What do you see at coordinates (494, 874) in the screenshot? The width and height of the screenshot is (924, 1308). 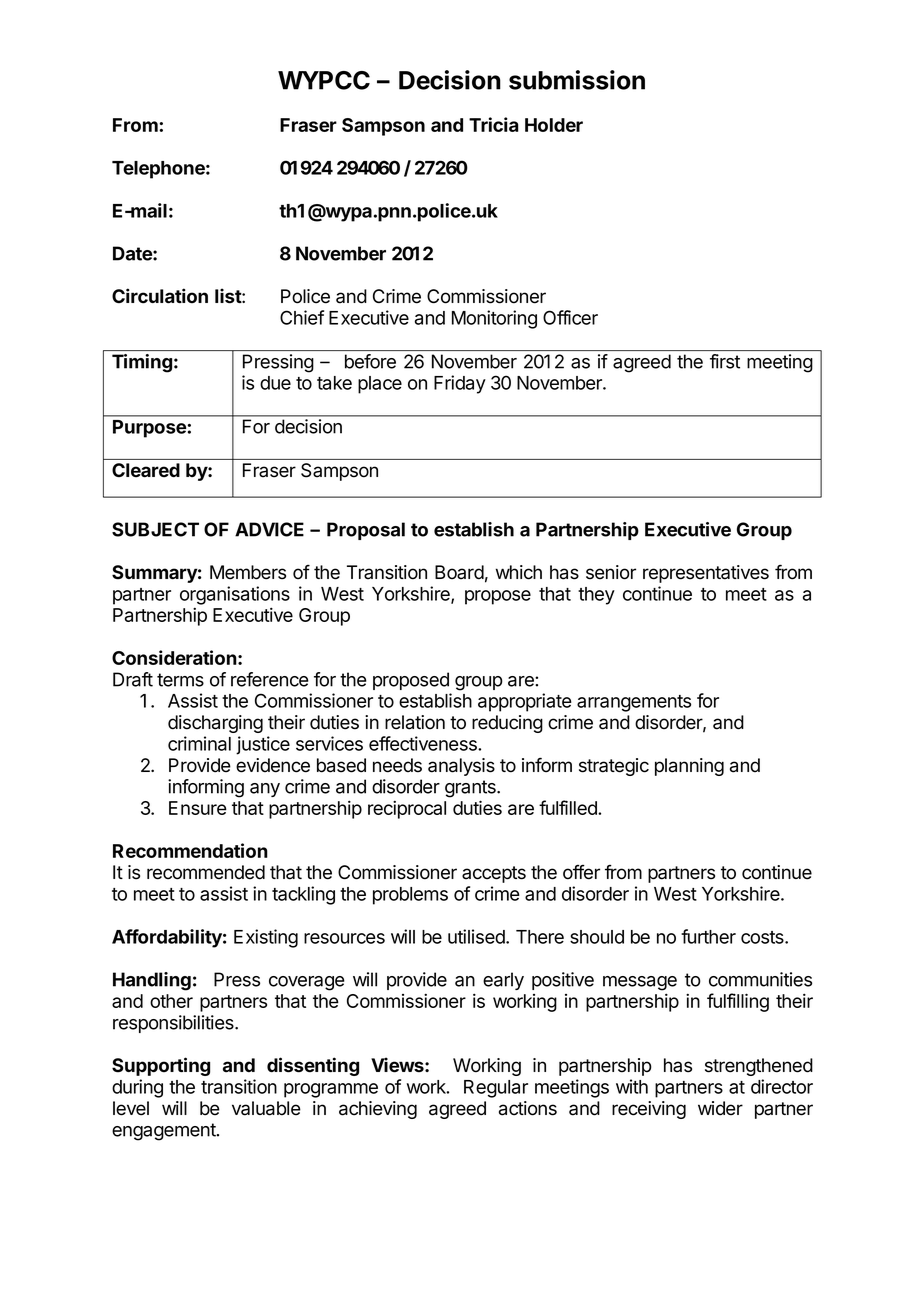 I see `accepts` at bounding box center [494, 874].
